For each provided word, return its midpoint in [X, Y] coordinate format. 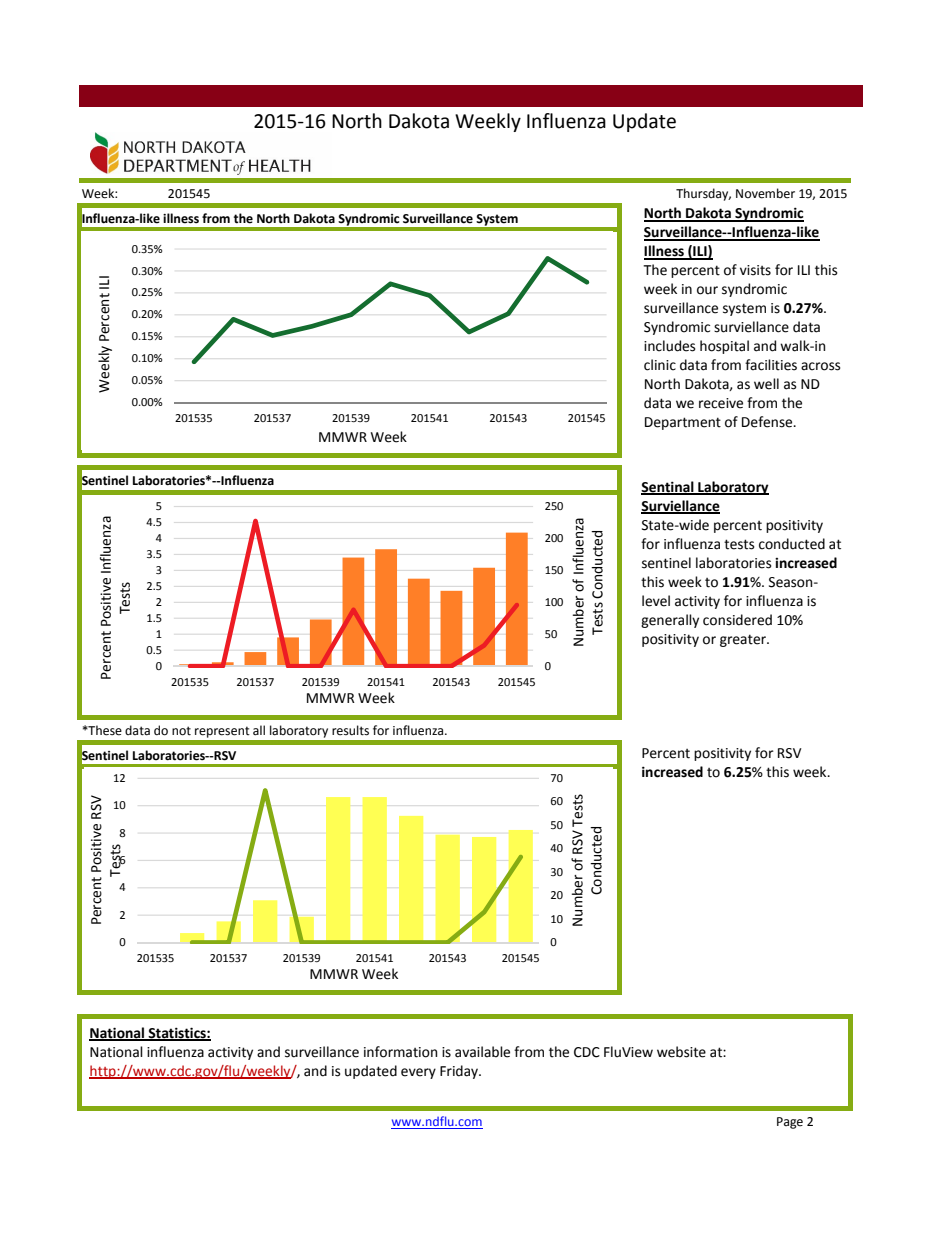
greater [744, 640]
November [765, 193]
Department [683, 423]
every [418, 1073]
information [400, 1052]
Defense [768, 422]
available [482, 1052]
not [181, 731]
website [681, 1052]
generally [670, 621]
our [707, 290]
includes [669, 346]
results [350, 730]
